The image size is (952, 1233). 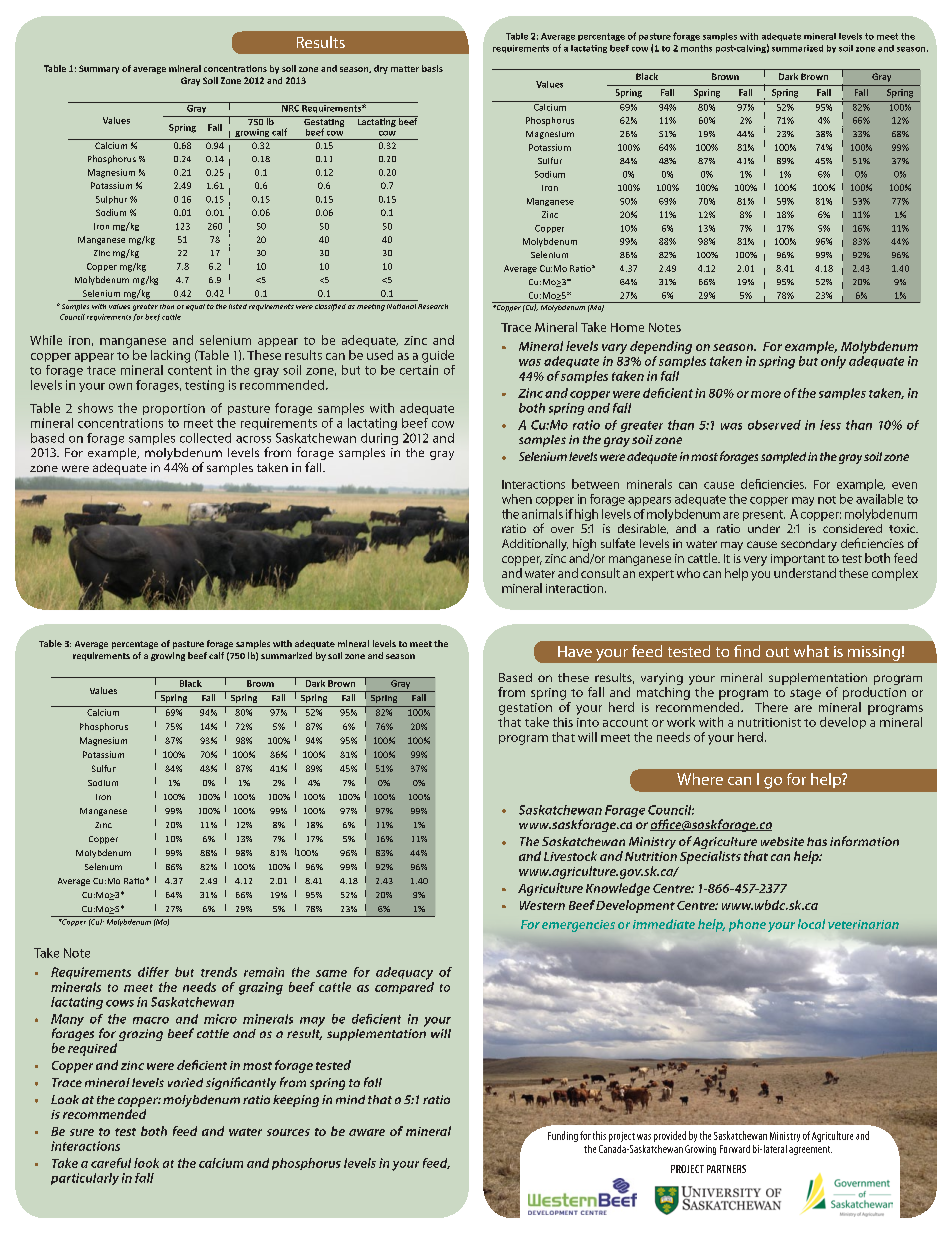 I want to click on guide, so click(x=438, y=356).
